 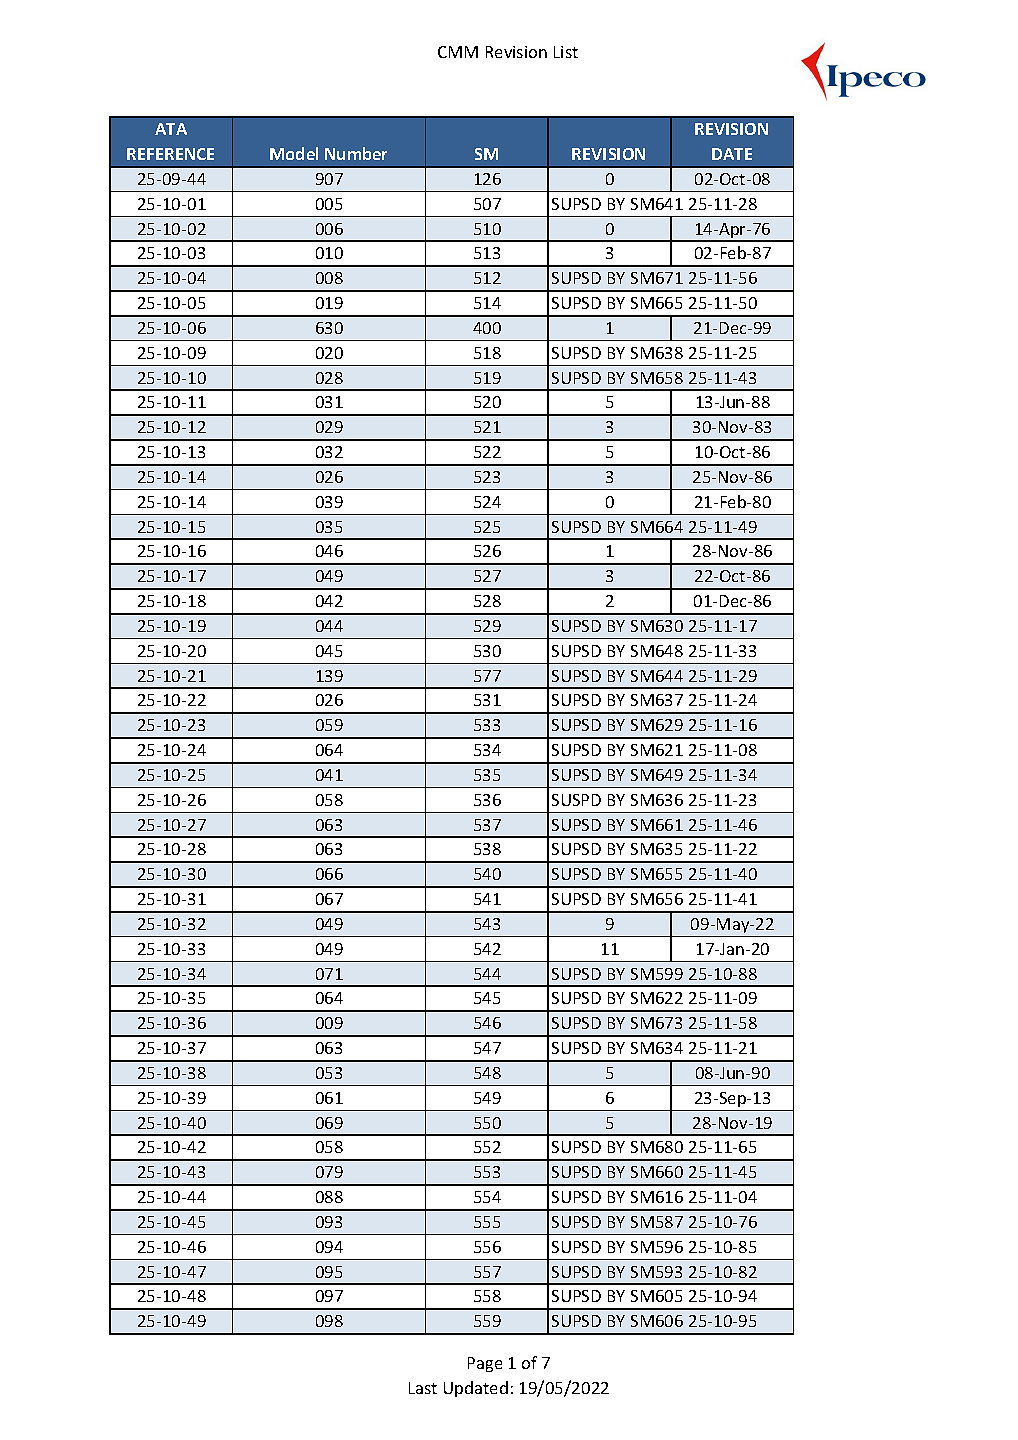 What do you see at coordinates (458, 52) in the page?
I see `CMM` at bounding box center [458, 52].
